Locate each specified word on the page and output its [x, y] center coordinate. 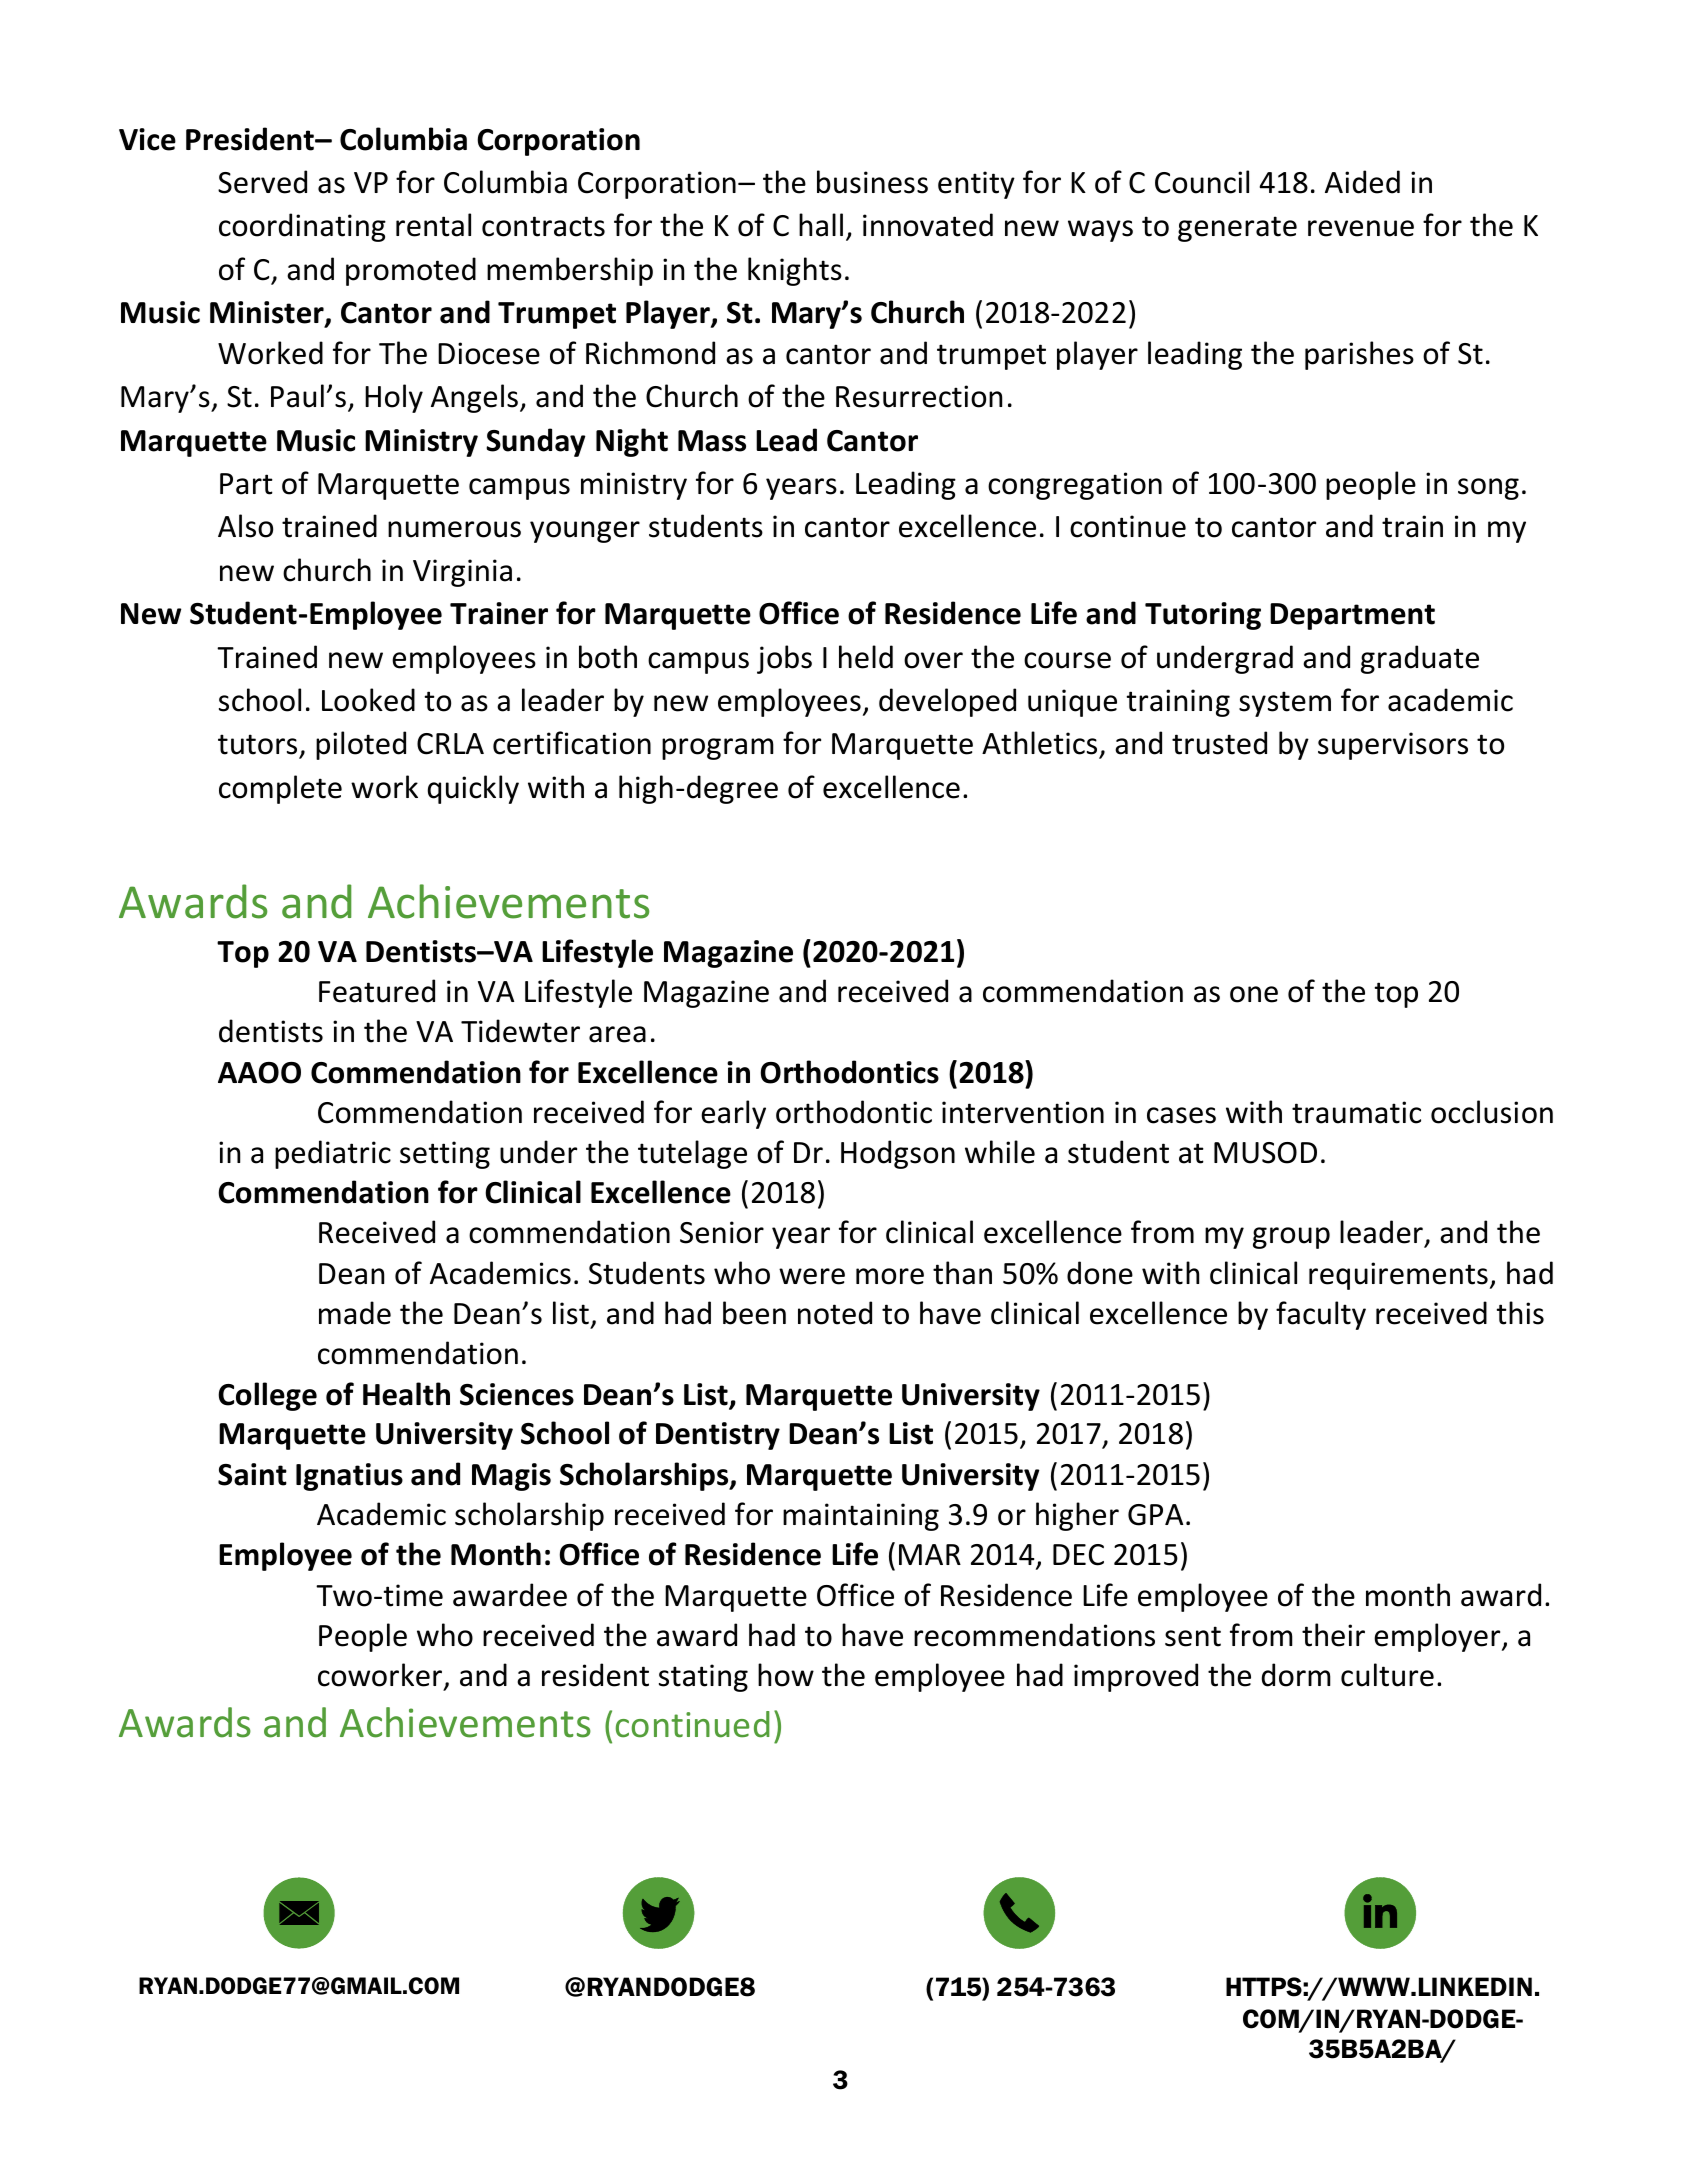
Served [262, 182]
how [786, 1675]
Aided [1362, 182]
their [1333, 1635]
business [872, 182]
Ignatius [349, 1477]
